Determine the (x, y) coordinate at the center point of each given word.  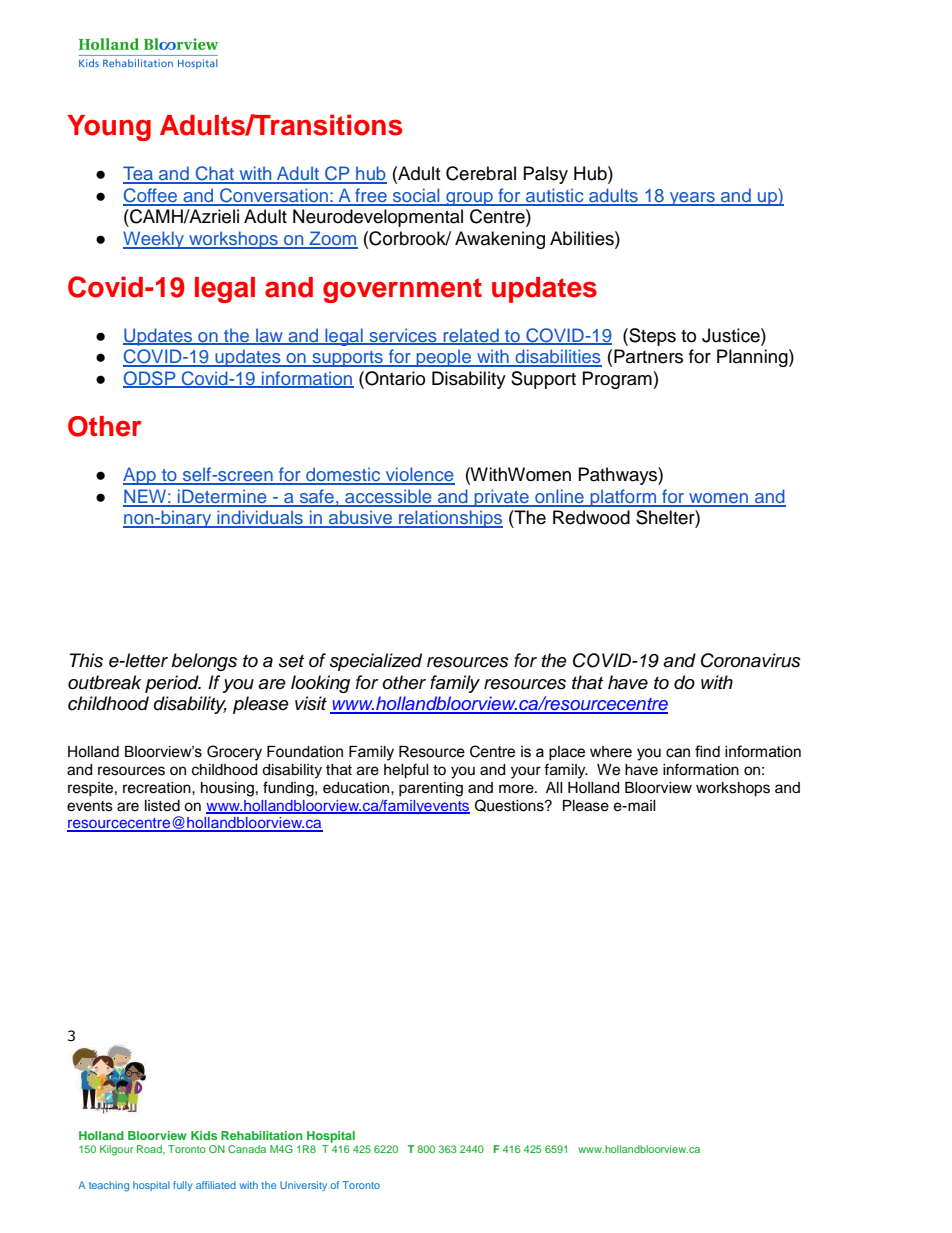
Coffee (151, 196)
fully (183, 1186)
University (303, 1186)
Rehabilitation (261, 1135)
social (416, 196)
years (692, 199)
